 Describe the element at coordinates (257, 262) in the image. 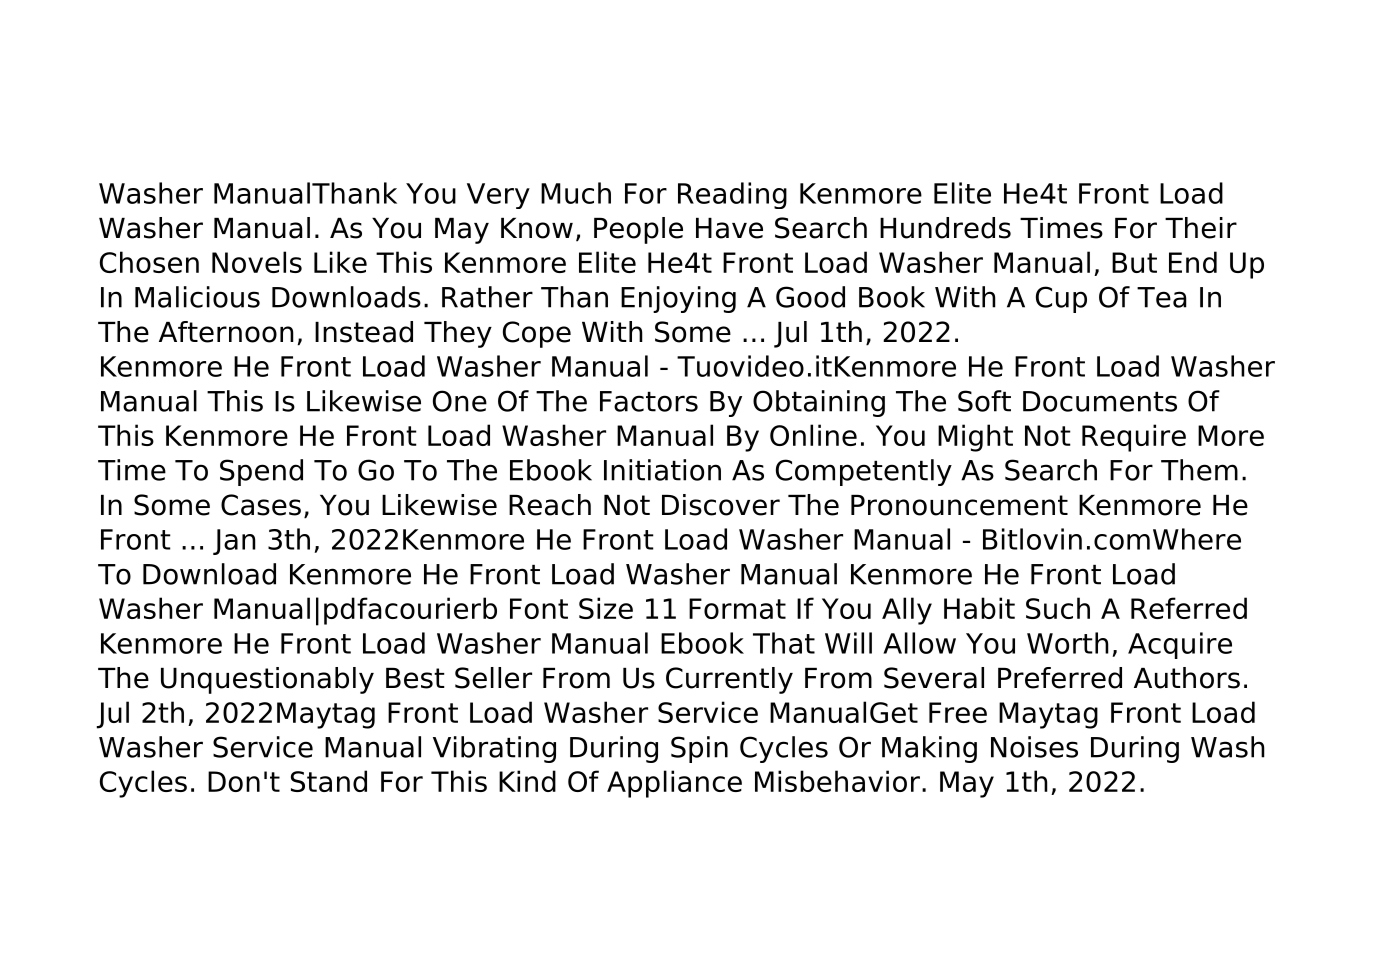

I see `Novels` at that location.
